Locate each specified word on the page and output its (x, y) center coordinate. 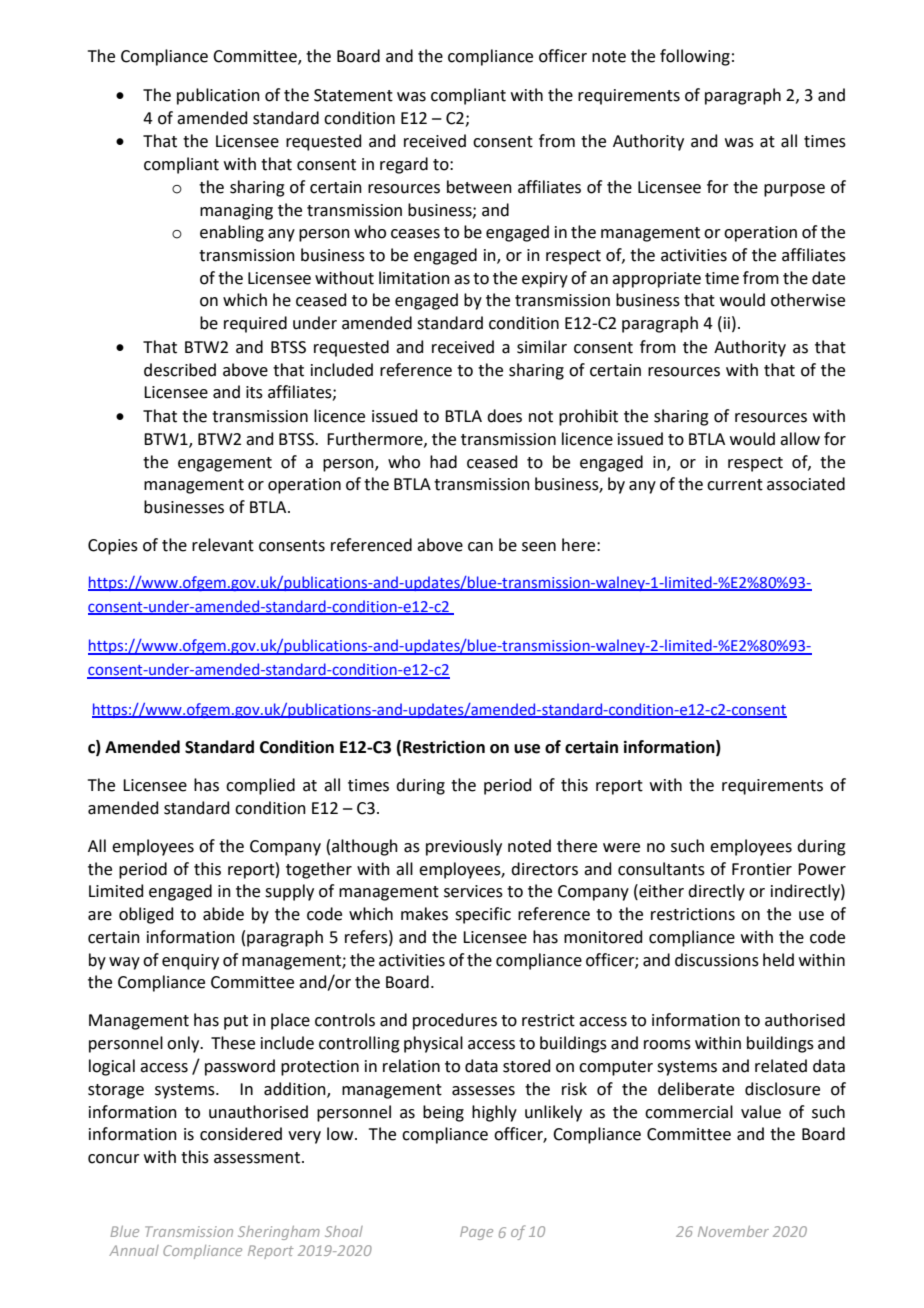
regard (404, 165)
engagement (225, 464)
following (695, 57)
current (735, 485)
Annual (134, 1250)
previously (464, 847)
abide (223, 914)
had (443, 462)
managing (236, 212)
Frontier (762, 869)
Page (476, 1233)
